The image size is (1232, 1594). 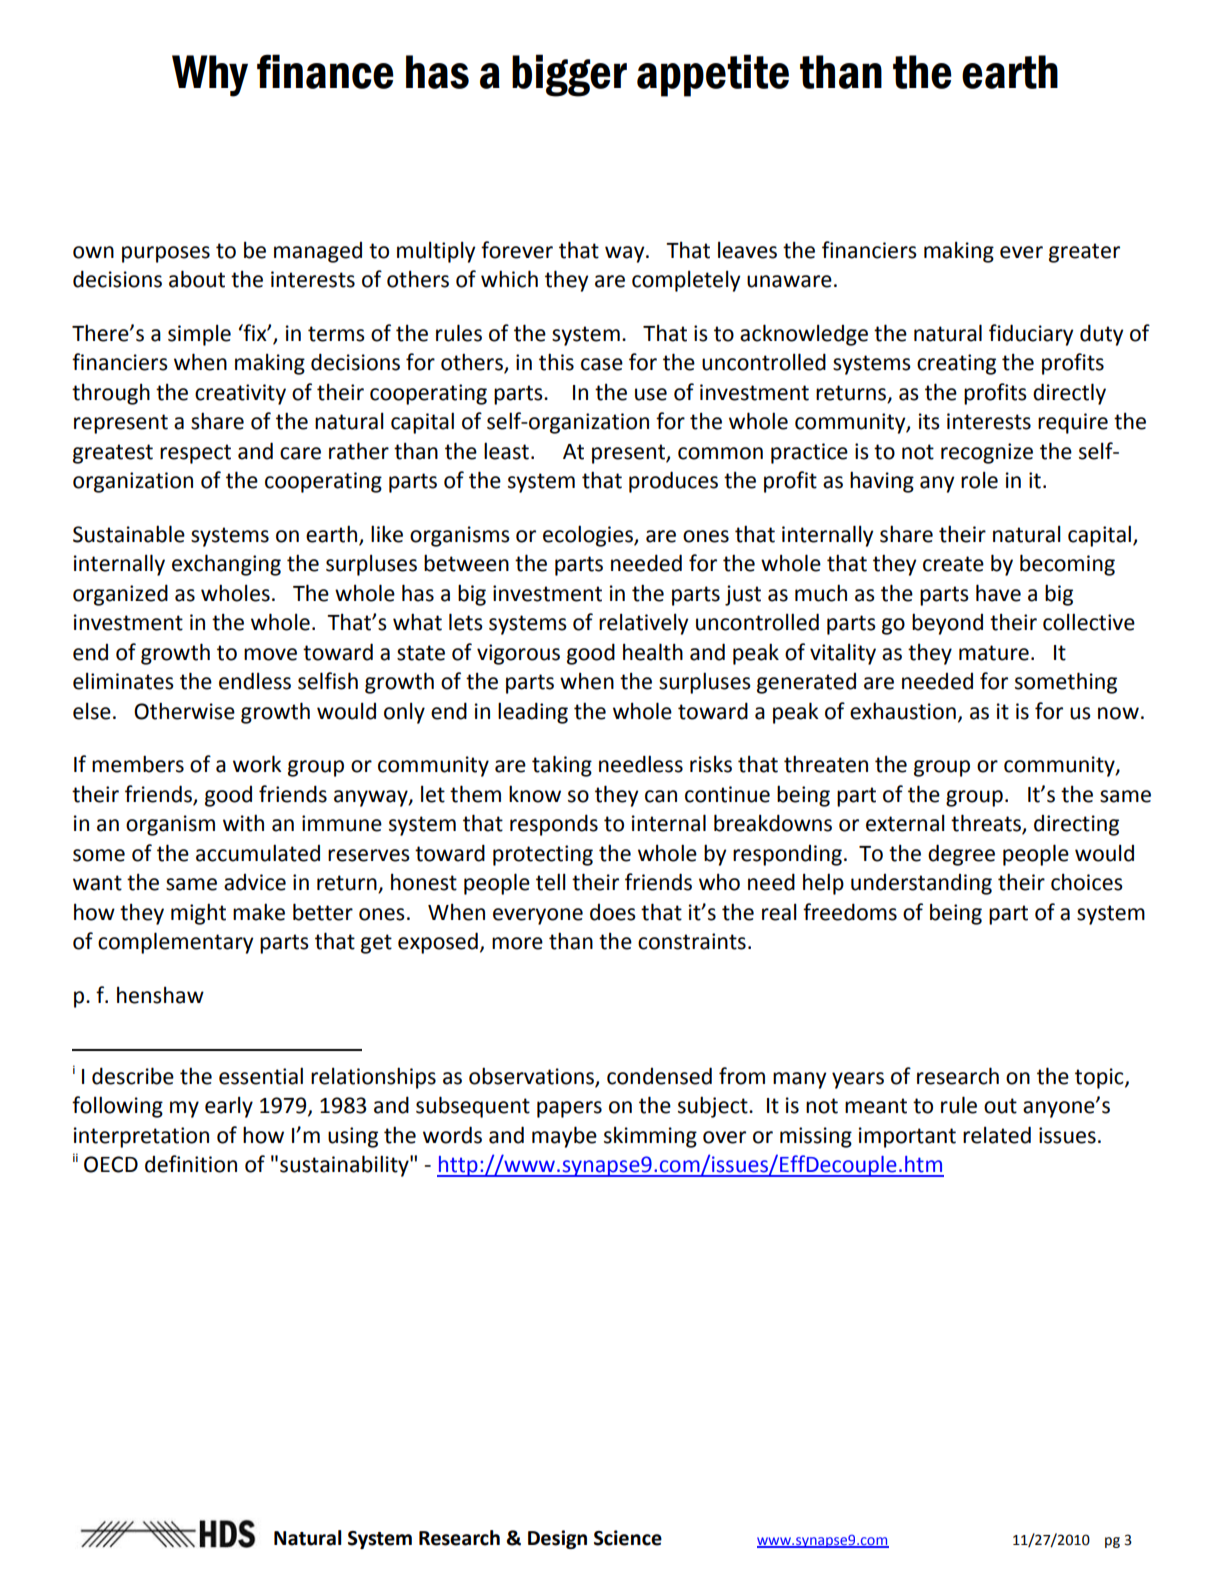 What do you see at coordinates (569, 75) in the screenshot?
I see `bigger` at bounding box center [569, 75].
